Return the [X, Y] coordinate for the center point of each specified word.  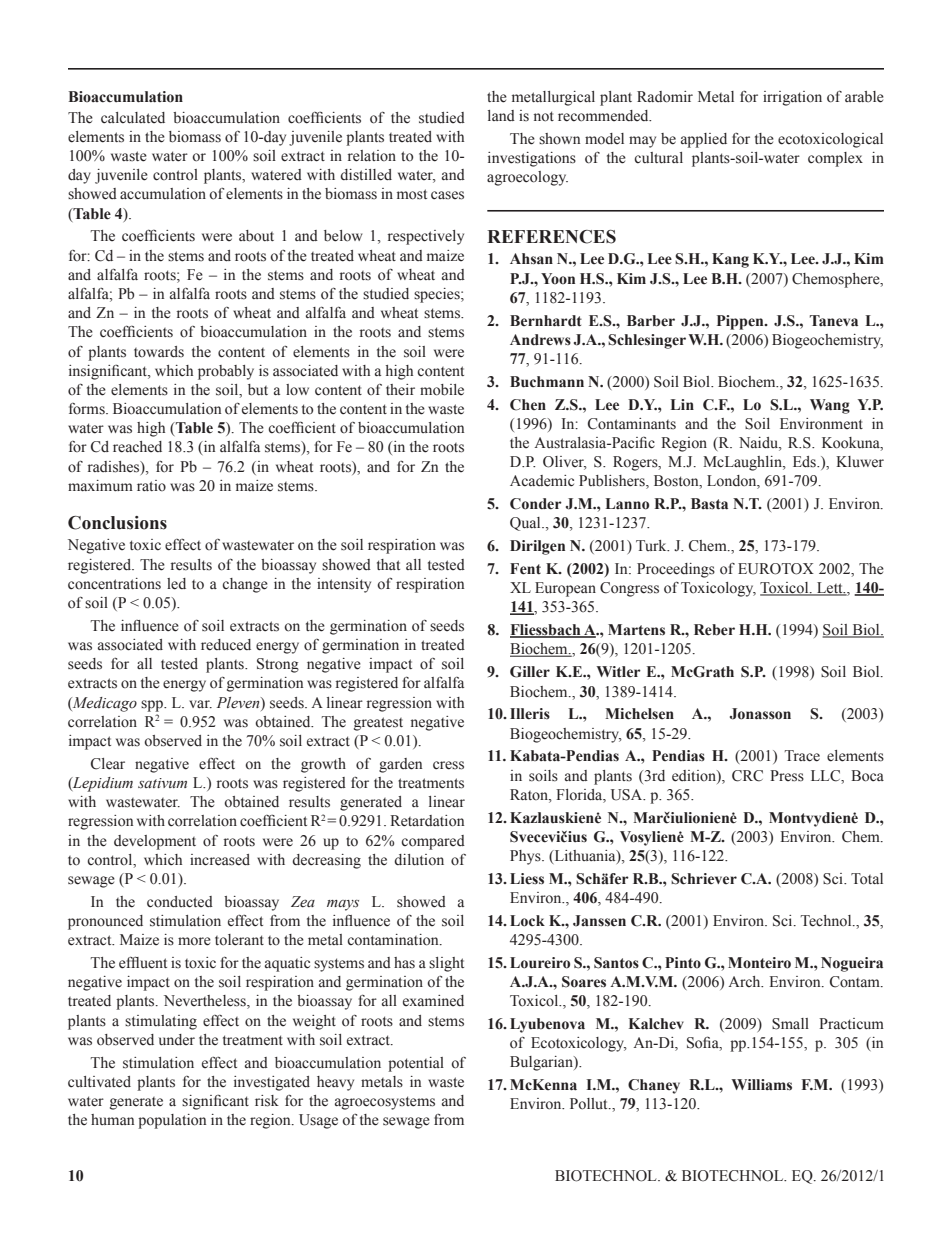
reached [137, 447]
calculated [133, 118]
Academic [542, 481]
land [501, 115]
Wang [830, 406]
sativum [162, 783]
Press [787, 776]
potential [416, 1064]
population [172, 1121]
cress [448, 765]
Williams [761, 1085]
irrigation [792, 98]
